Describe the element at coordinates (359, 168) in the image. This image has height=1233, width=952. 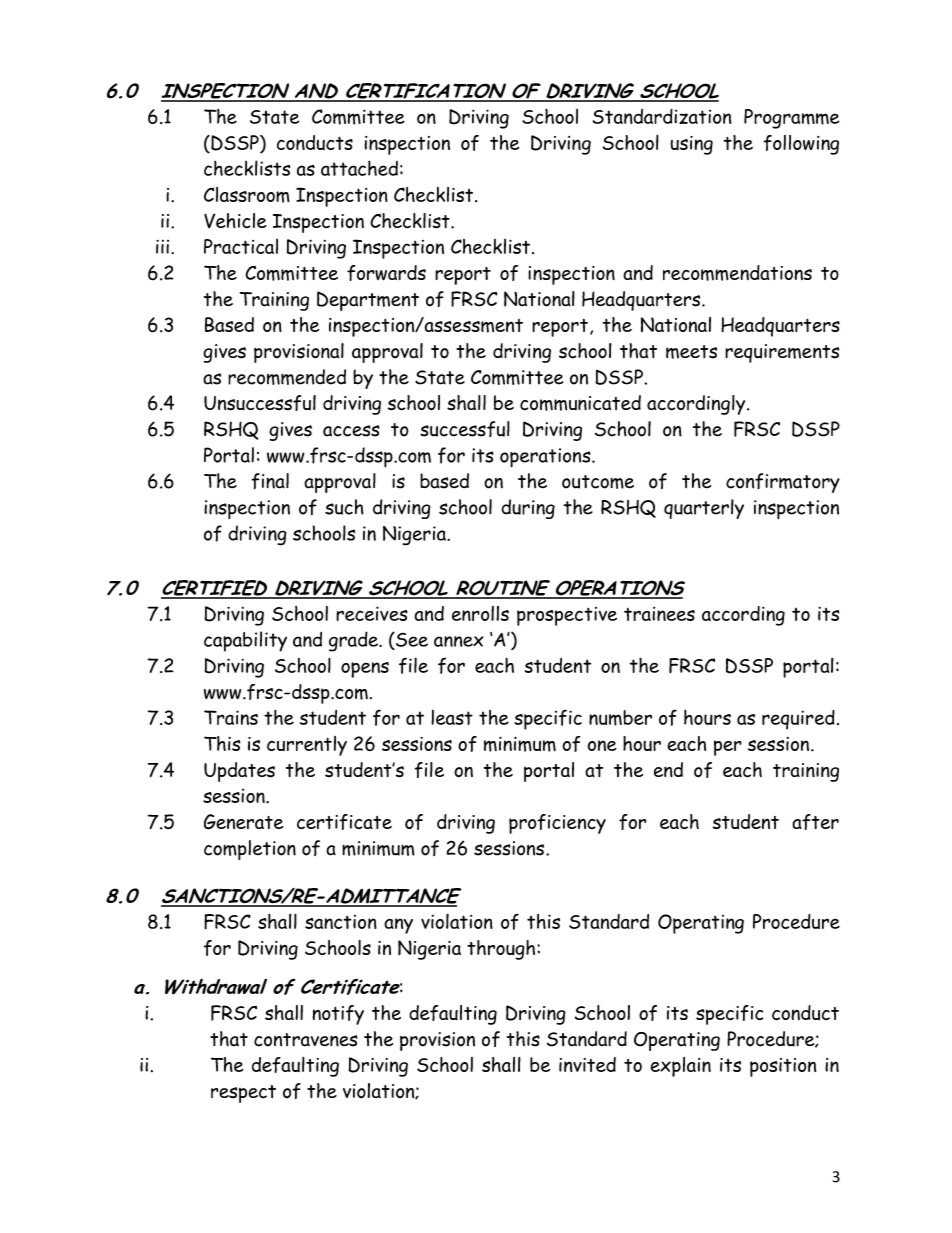
I see `attached` at that location.
